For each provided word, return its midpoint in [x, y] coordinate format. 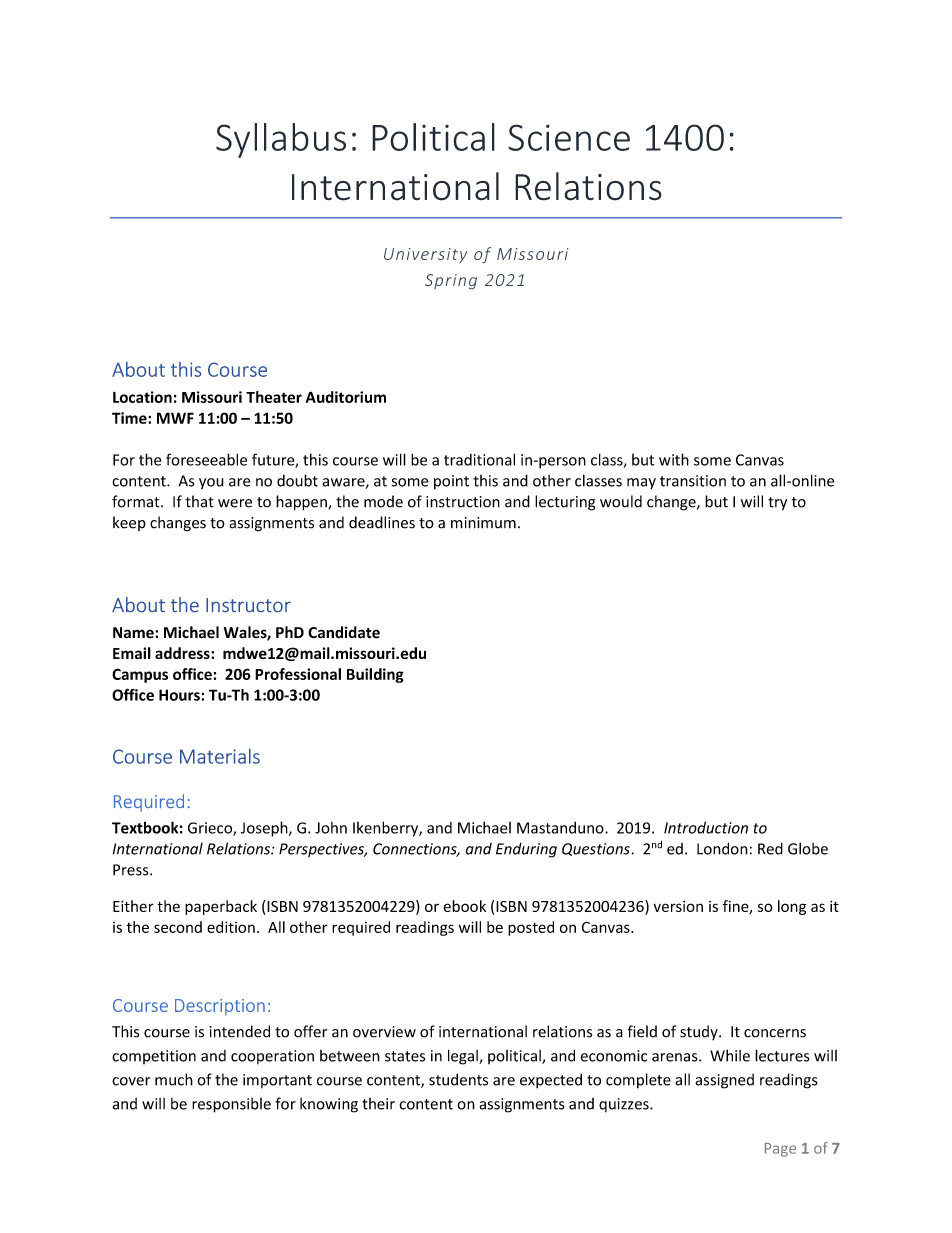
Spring [451, 281]
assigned [724, 1081]
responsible [231, 1105]
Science [569, 137]
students [458, 1079]
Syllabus [281, 140]
